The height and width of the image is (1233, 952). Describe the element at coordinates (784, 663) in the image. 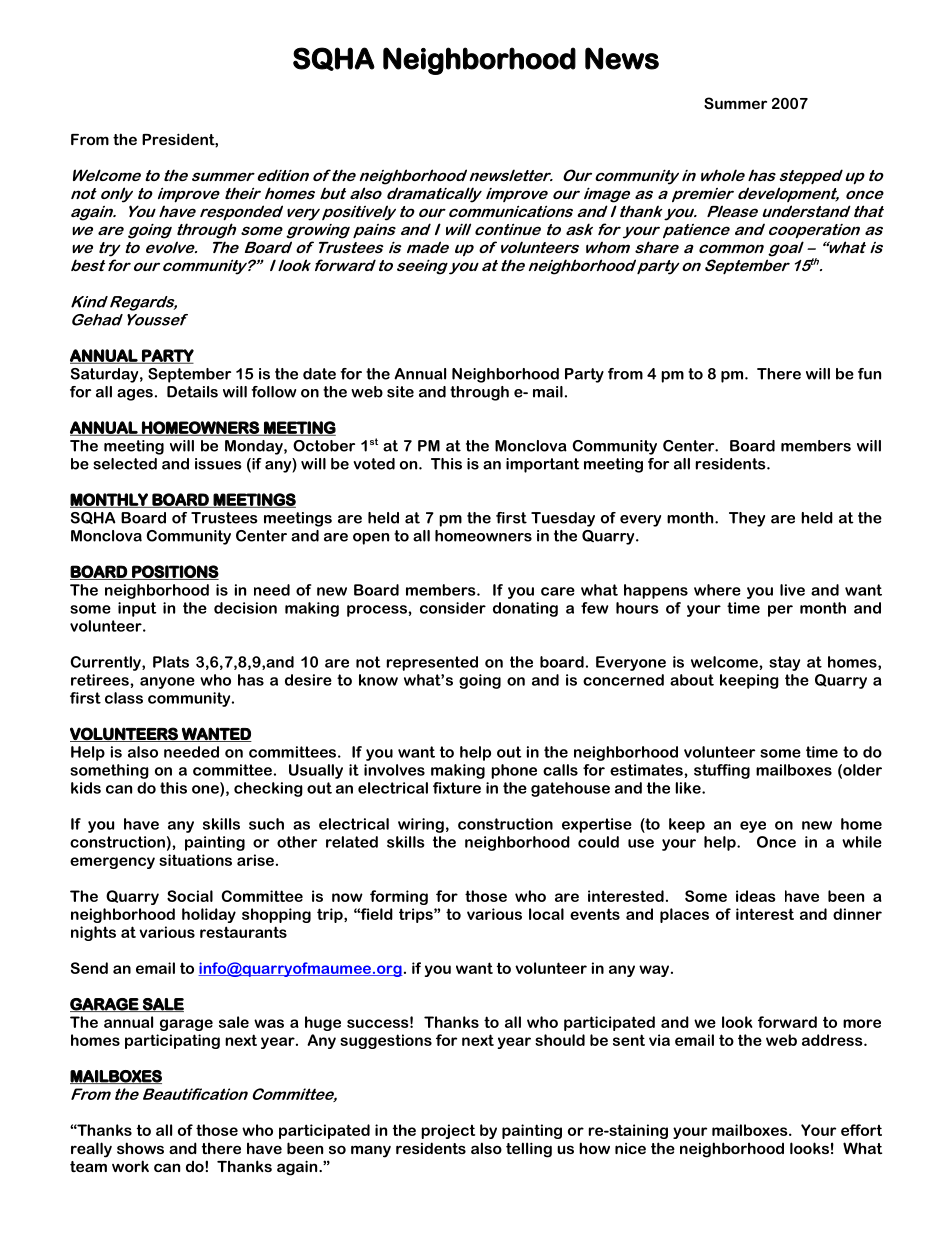

I see `stay` at that location.
